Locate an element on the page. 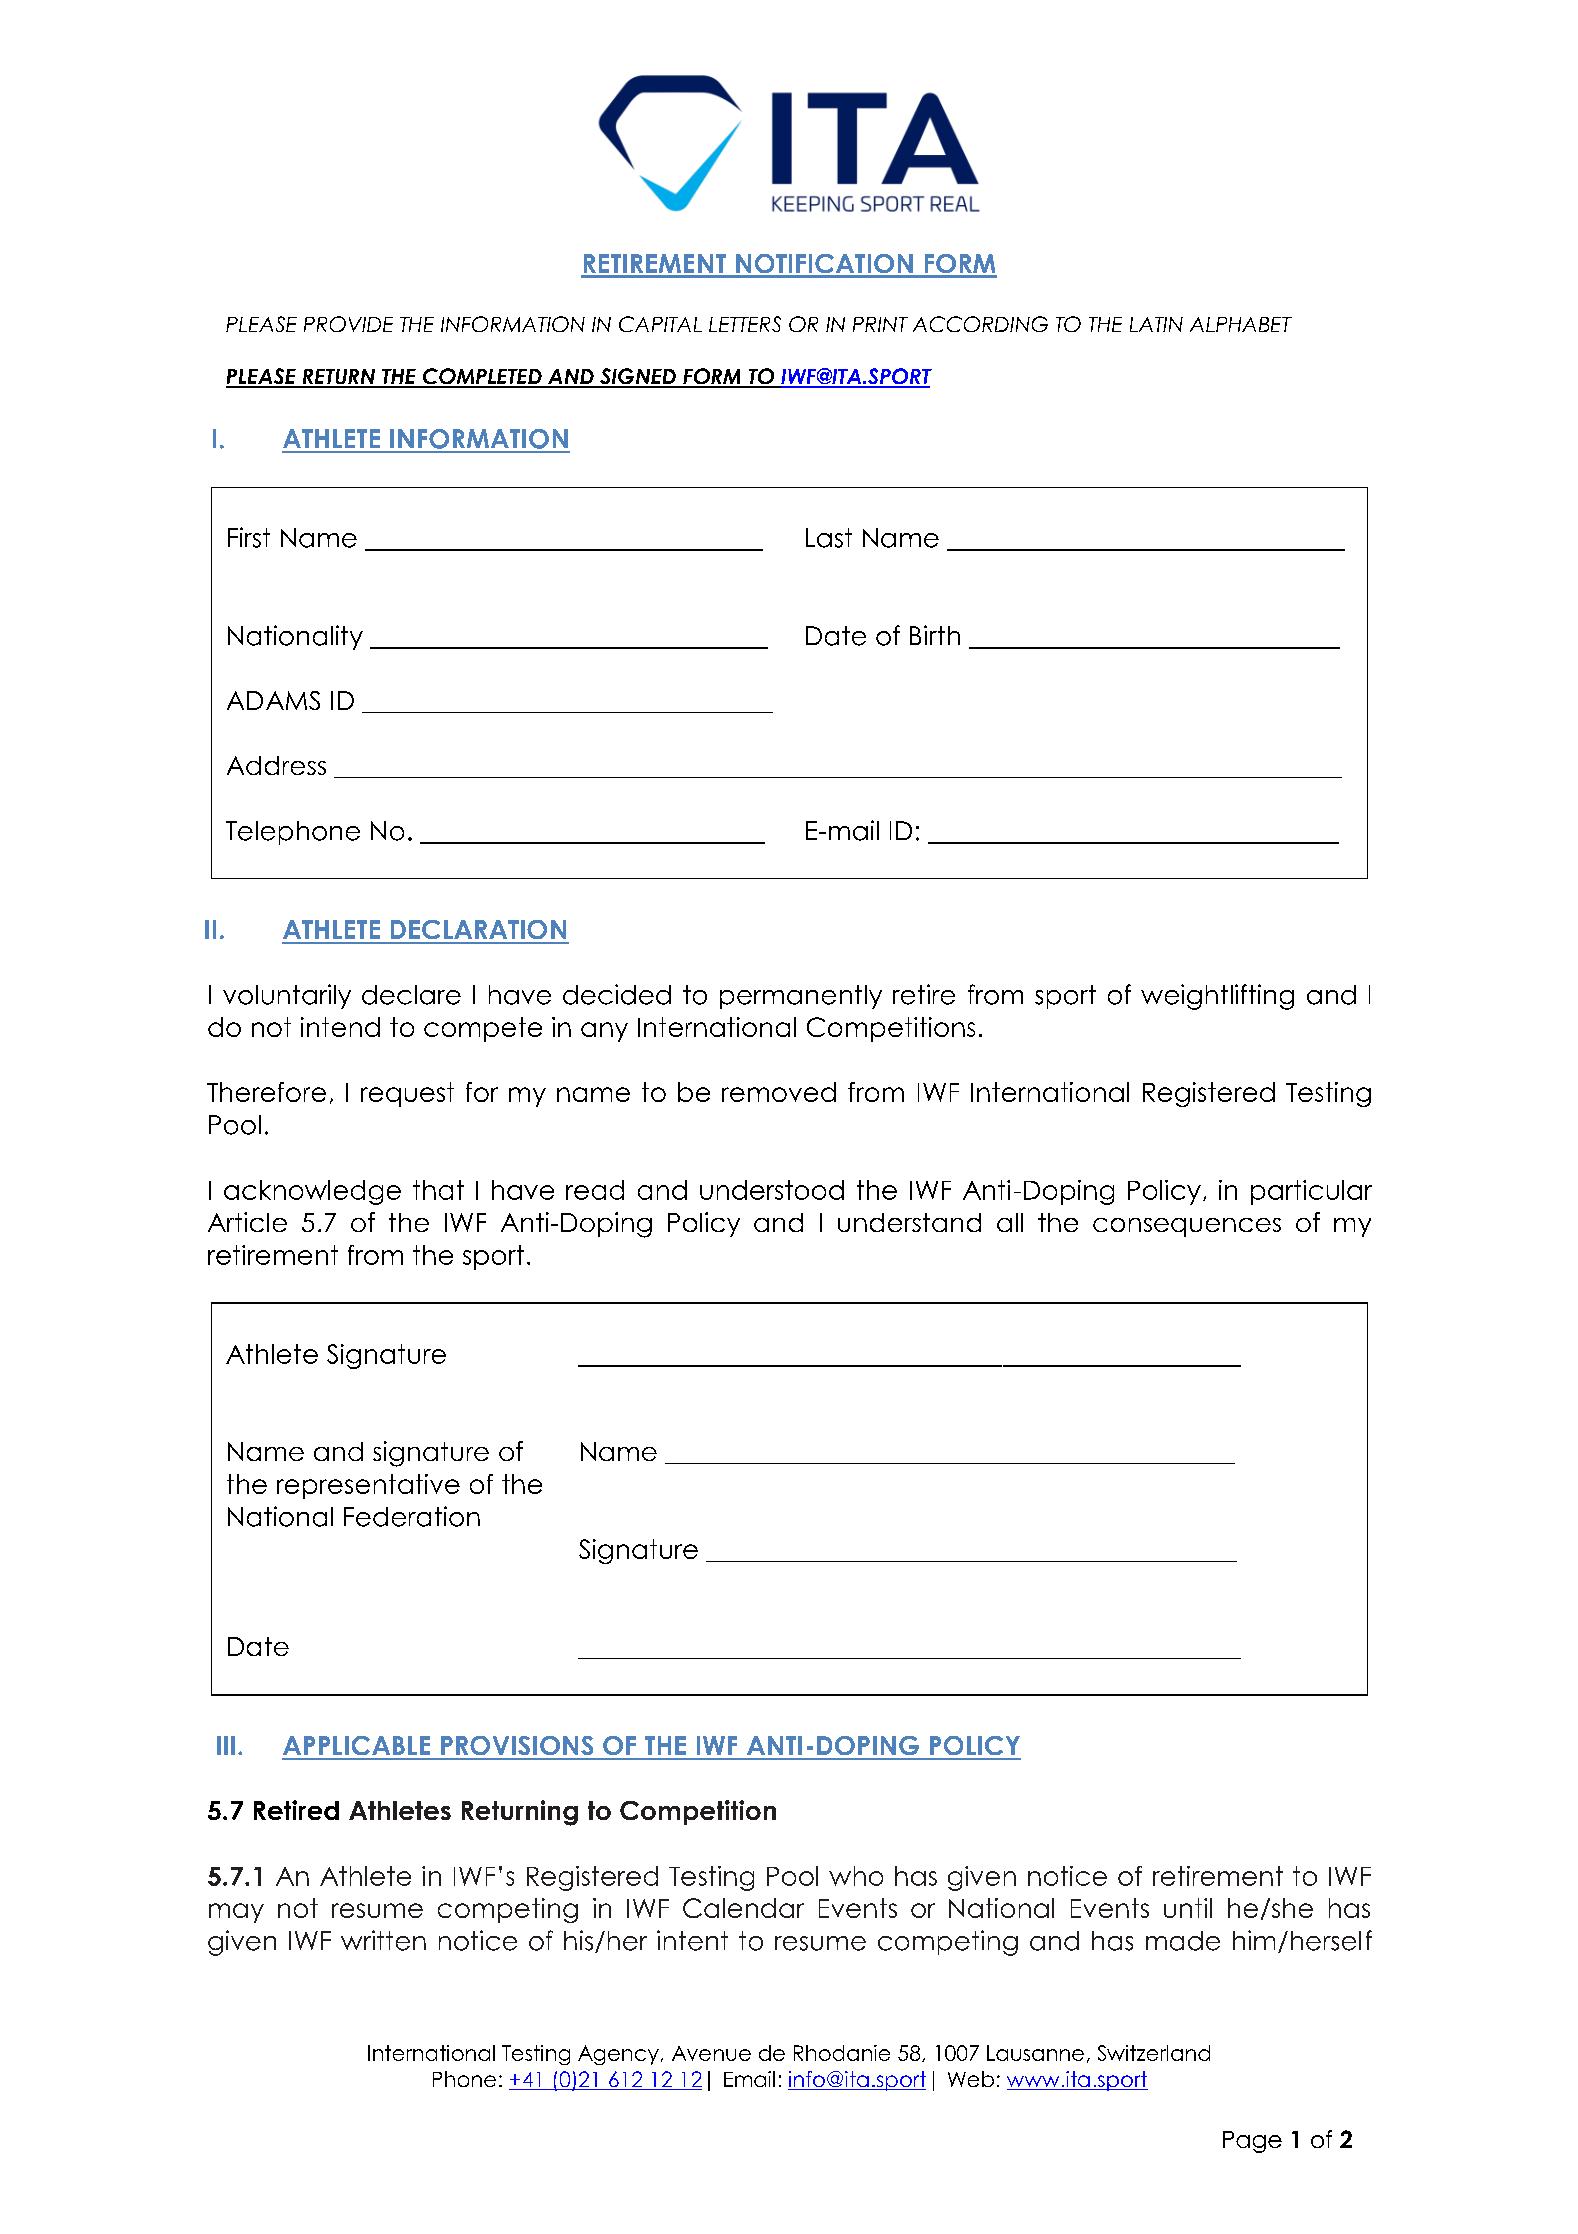 The width and height of the page is (1578, 2234). PROVIDE is located at coordinates (348, 324).
